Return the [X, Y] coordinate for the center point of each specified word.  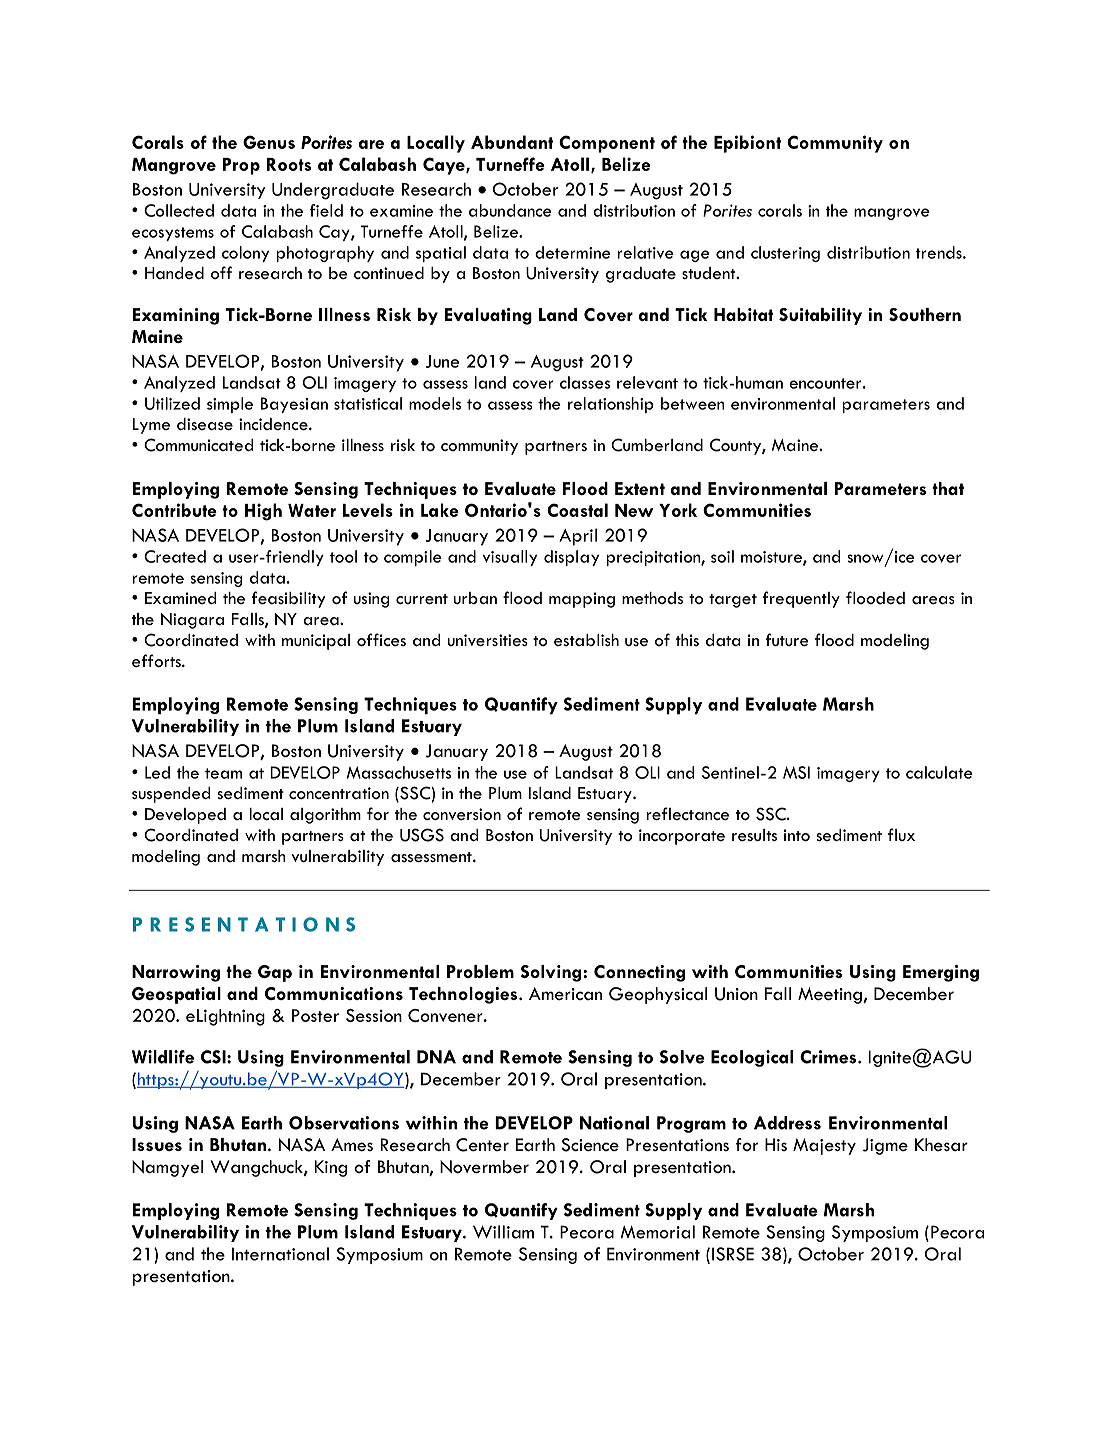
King [331, 1168]
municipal [316, 642]
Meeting [831, 995]
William [503, 1232]
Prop [241, 166]
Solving [551, 973]
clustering [785, 254]
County [736, 446]
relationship [611, 405]
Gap [275, 973]
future [787, 639]
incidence [274, 424]
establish [586, 640]
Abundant [512, 142]
